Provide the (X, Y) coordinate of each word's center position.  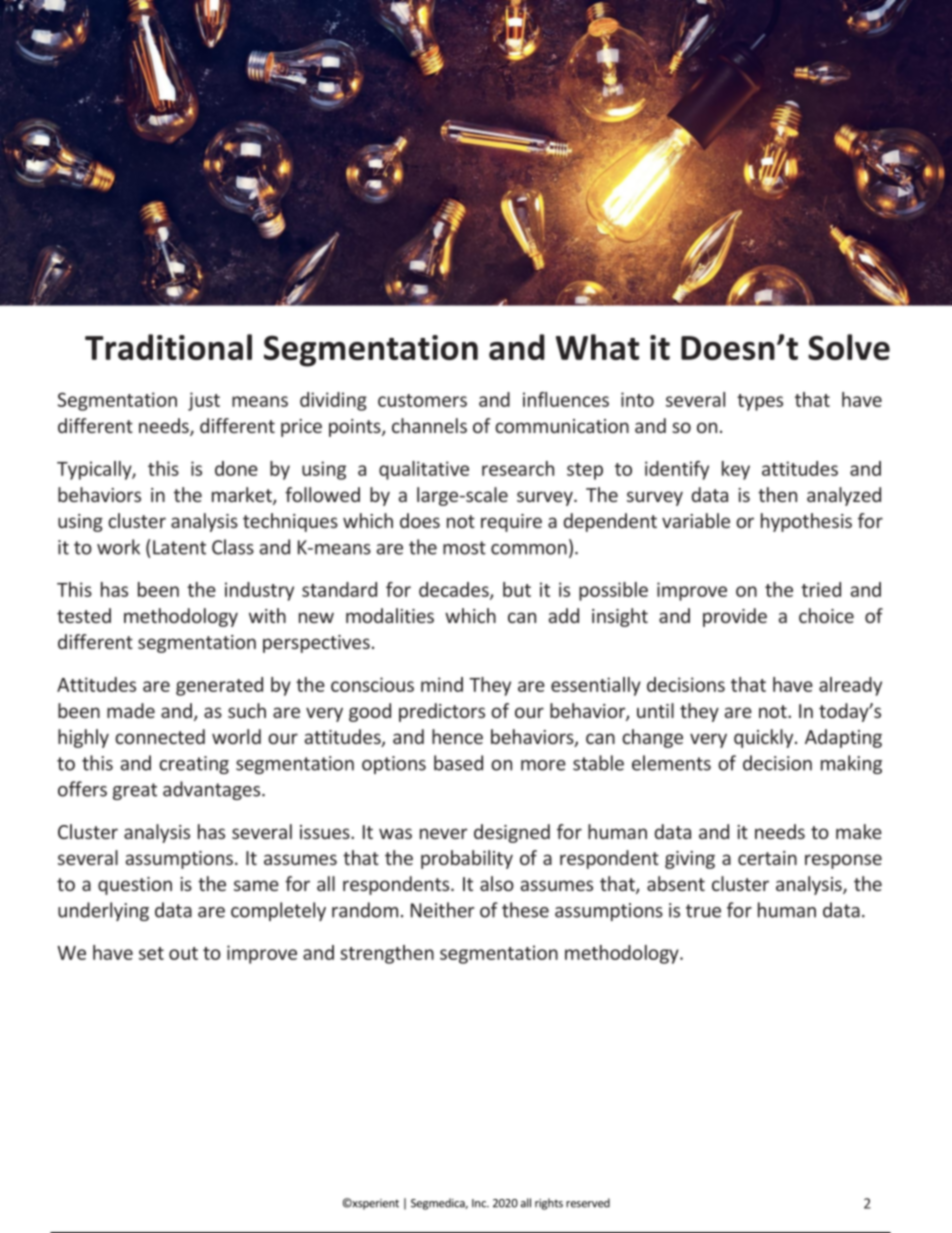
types (760, 402)
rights (549, 1204)
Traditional (168, 347)
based (458, 763)
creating (194, 765)
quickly (765, 738)
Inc (480, 1203)
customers (422, 400)
